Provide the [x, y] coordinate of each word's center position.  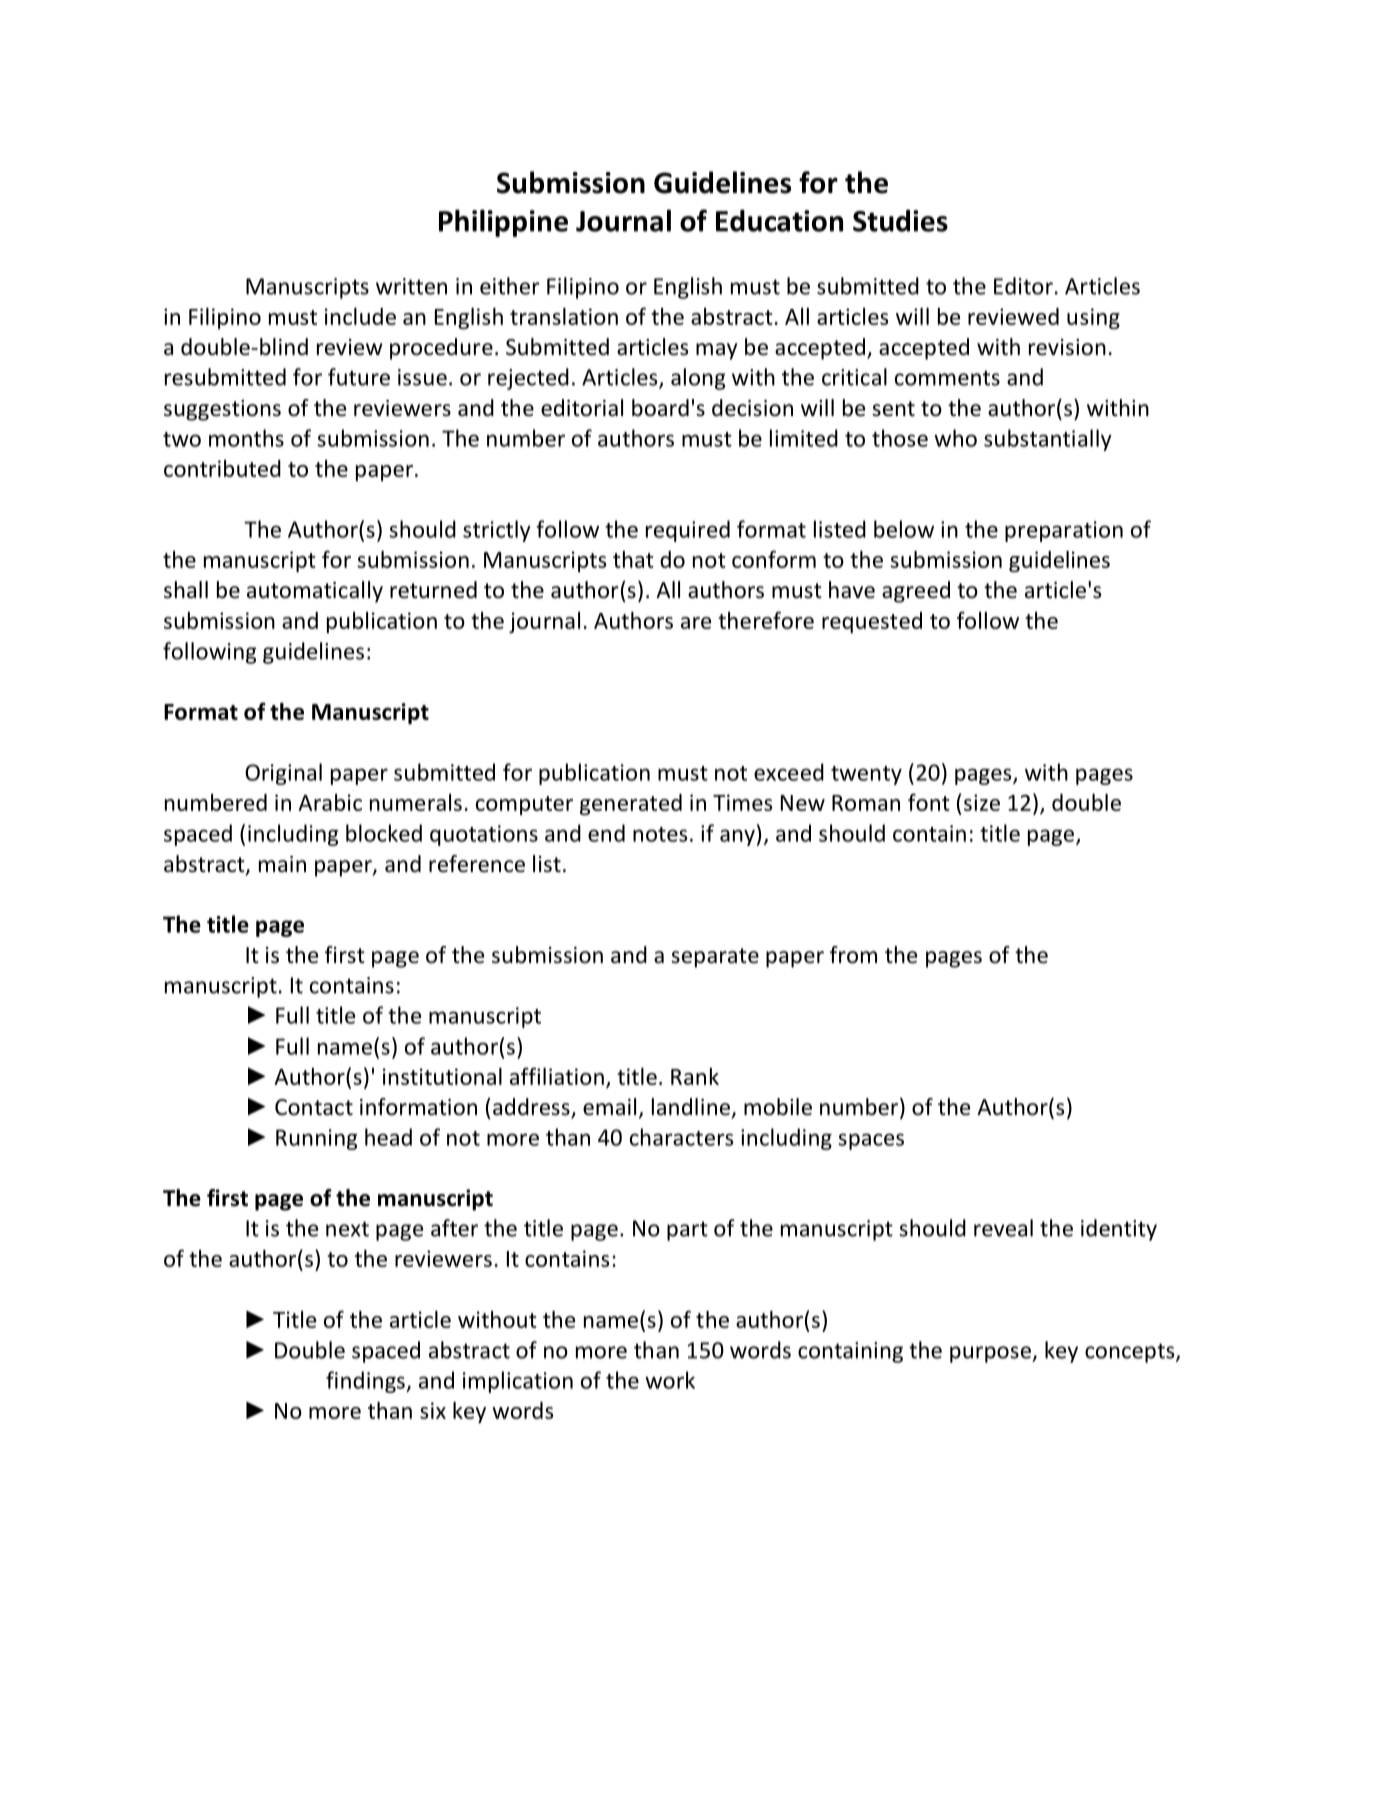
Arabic [330, 802]
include [360, 316]
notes [660, 834]
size [982, 802]
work [670, 1380]
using [1093, 318]
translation [564, 316]
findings [366, 1382]
